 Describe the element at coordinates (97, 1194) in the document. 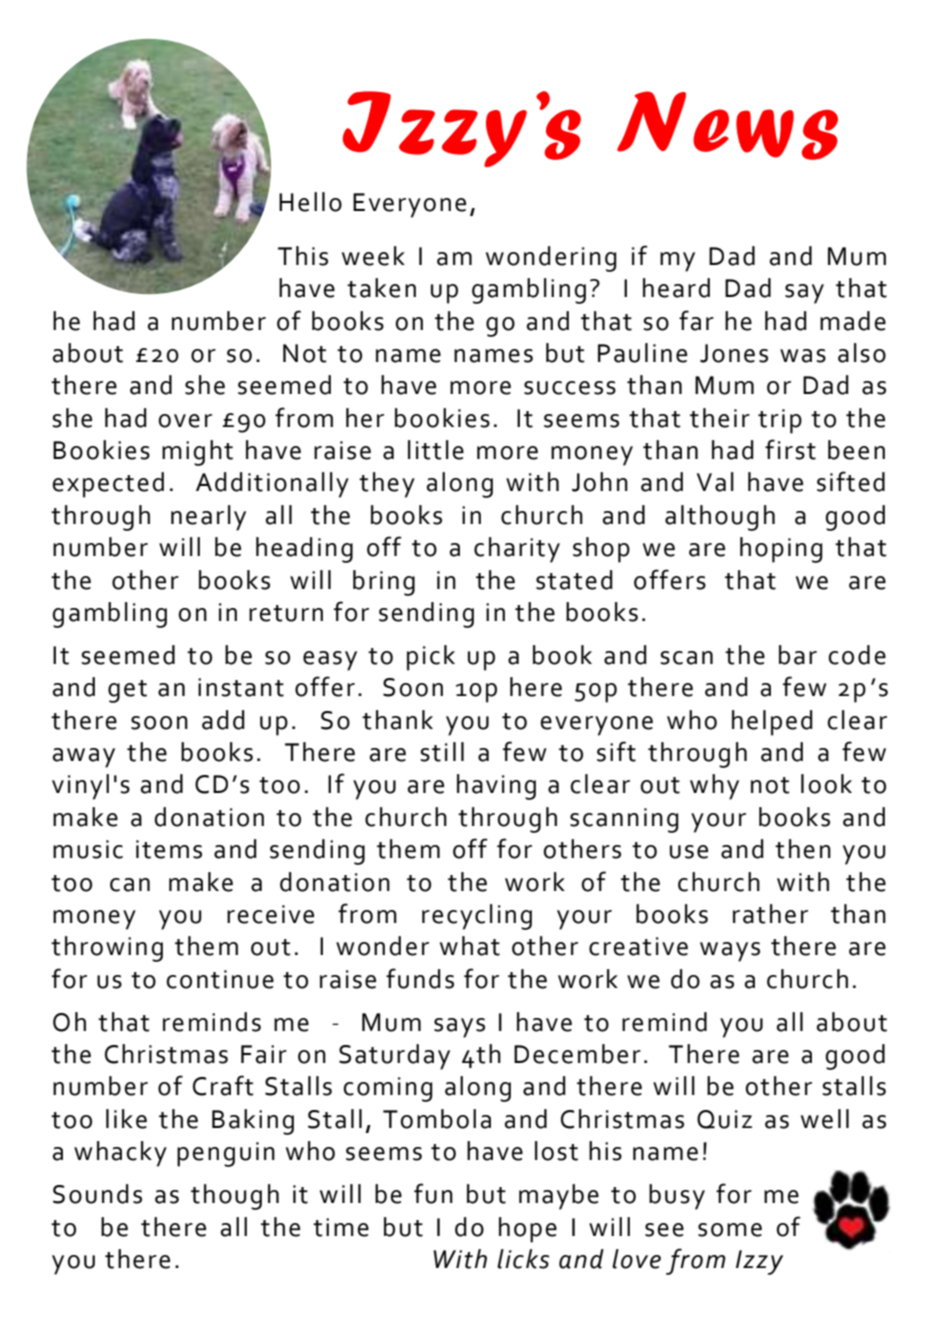

I see `Sounds` at that location.
